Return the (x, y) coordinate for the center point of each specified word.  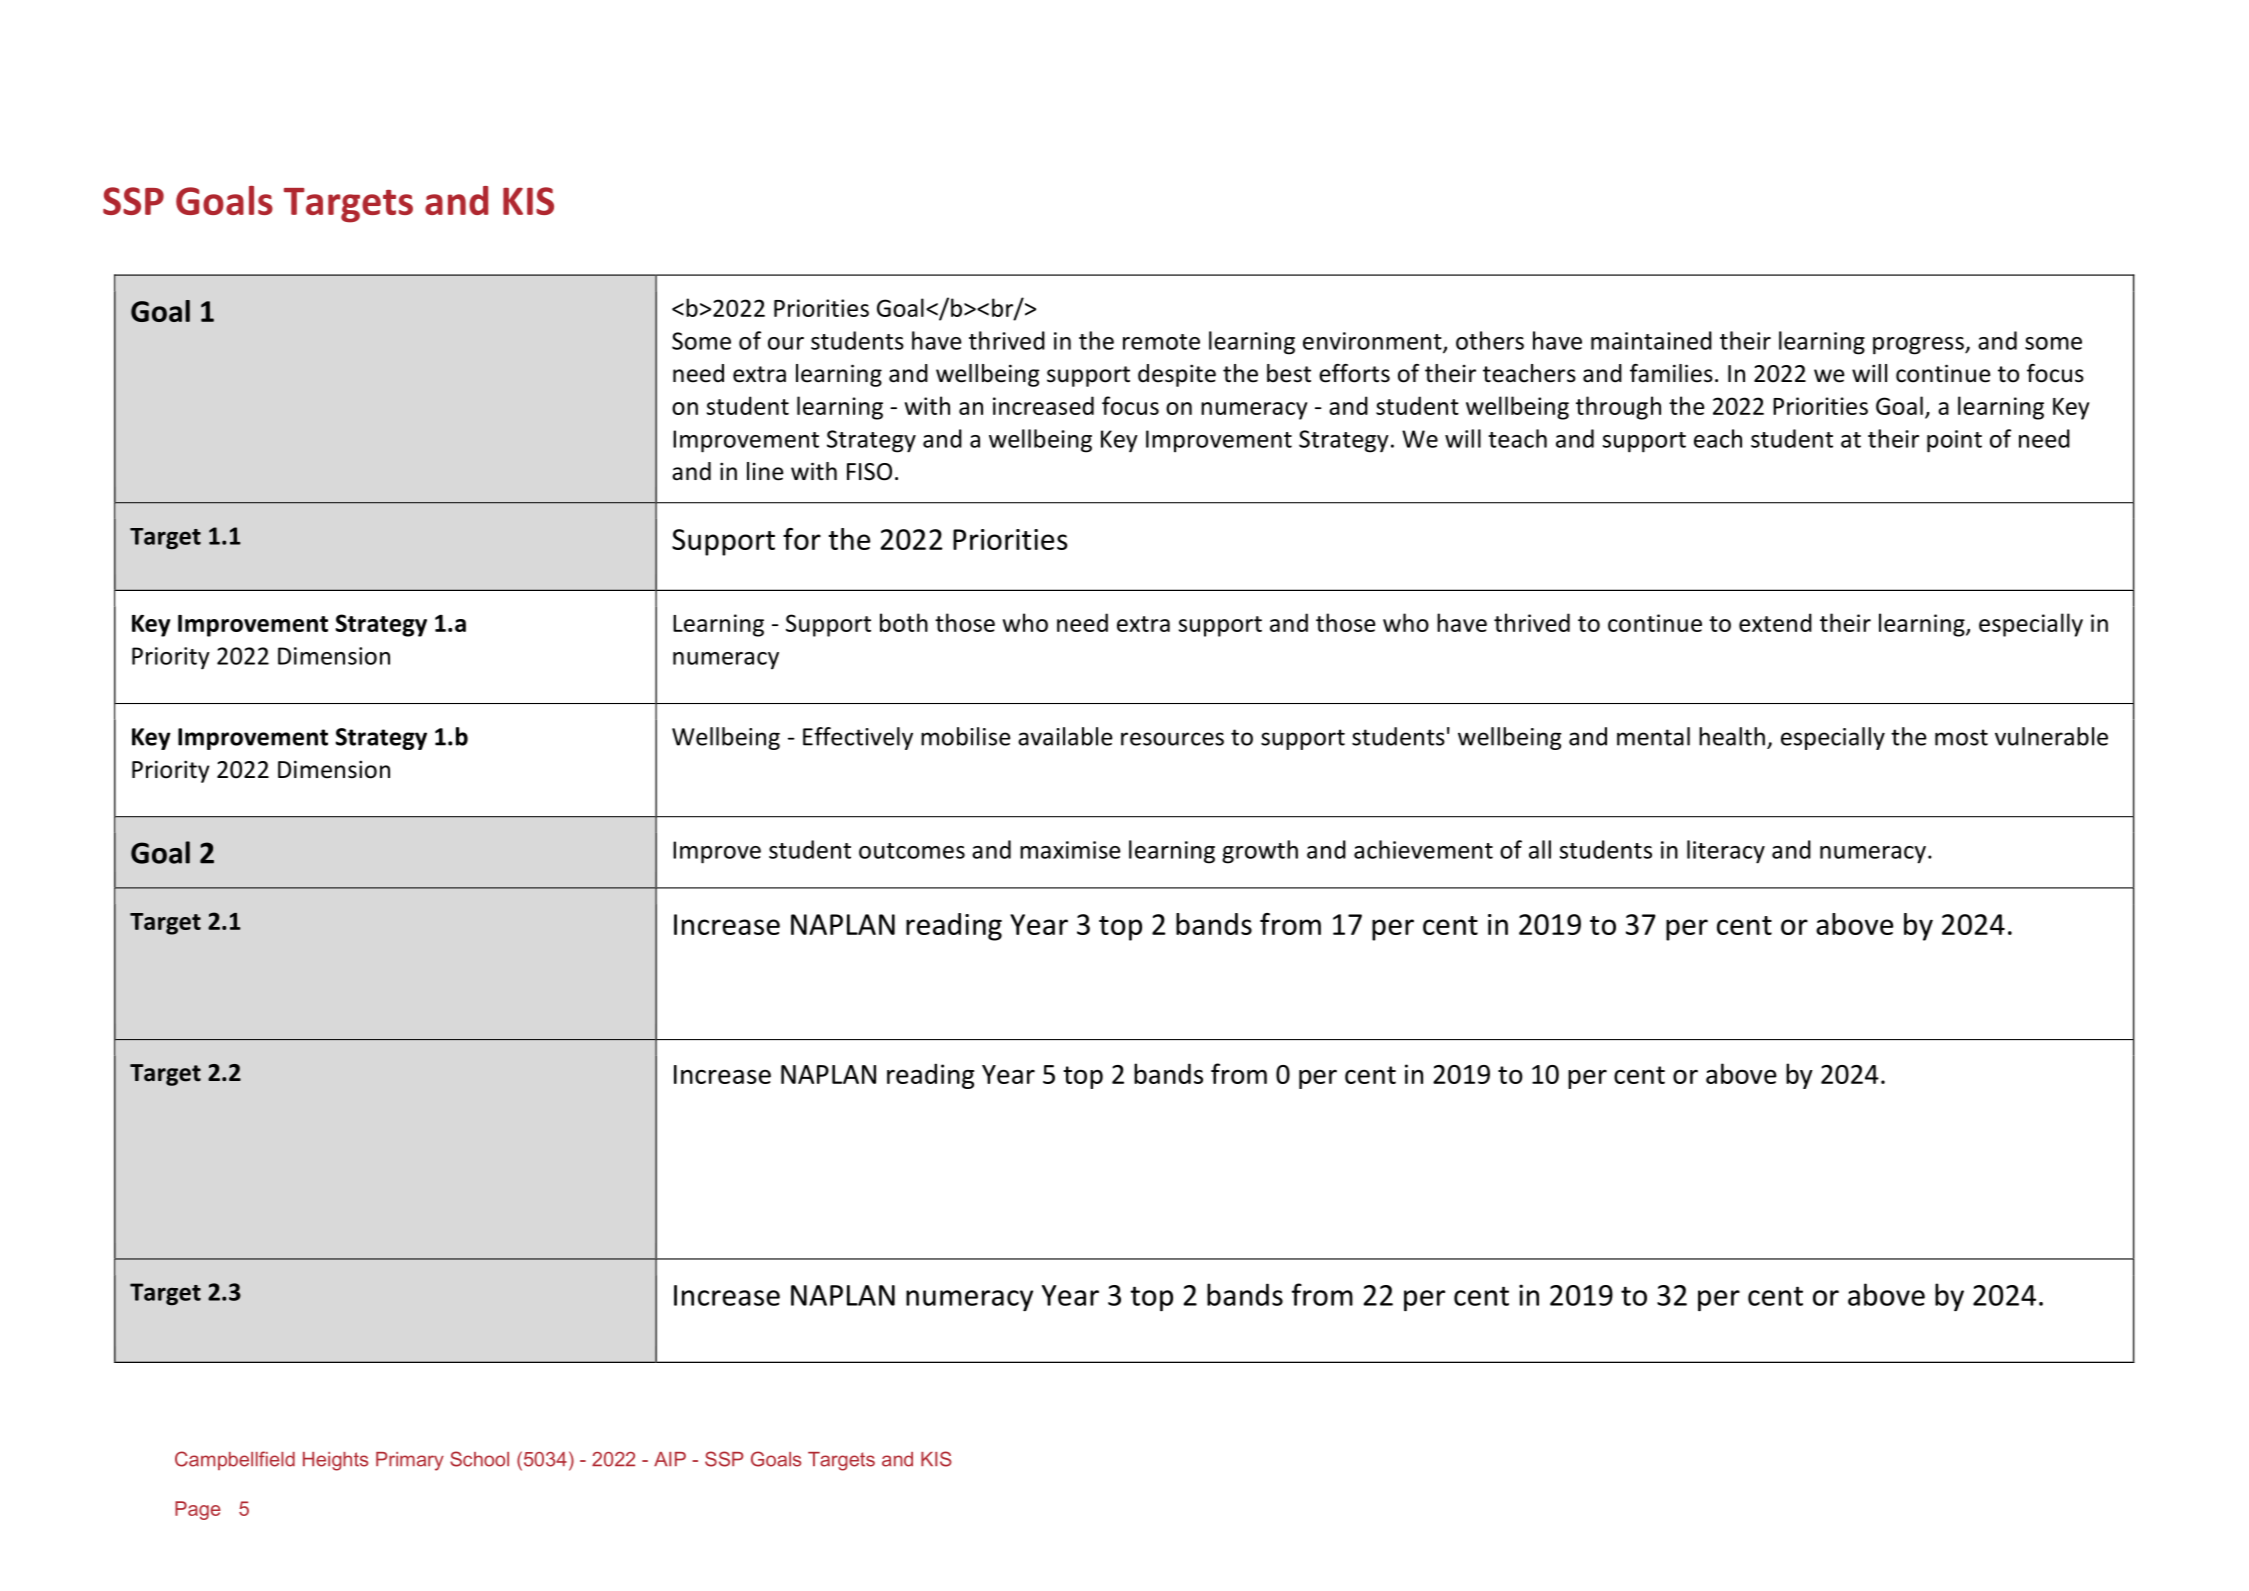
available (1065, 736)
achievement (1423, 849)
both (904, 622)
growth (1260, 852)
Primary (410, 1461)
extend (1775, 622)
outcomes (912, 851)
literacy (1726, 852)
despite (1177, 375)
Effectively (858, 738)
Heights (335, 1461)
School (479, 1459)
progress (1919, 346)
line (765, 471)
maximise (1070, 850)
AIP (670, 1459)
